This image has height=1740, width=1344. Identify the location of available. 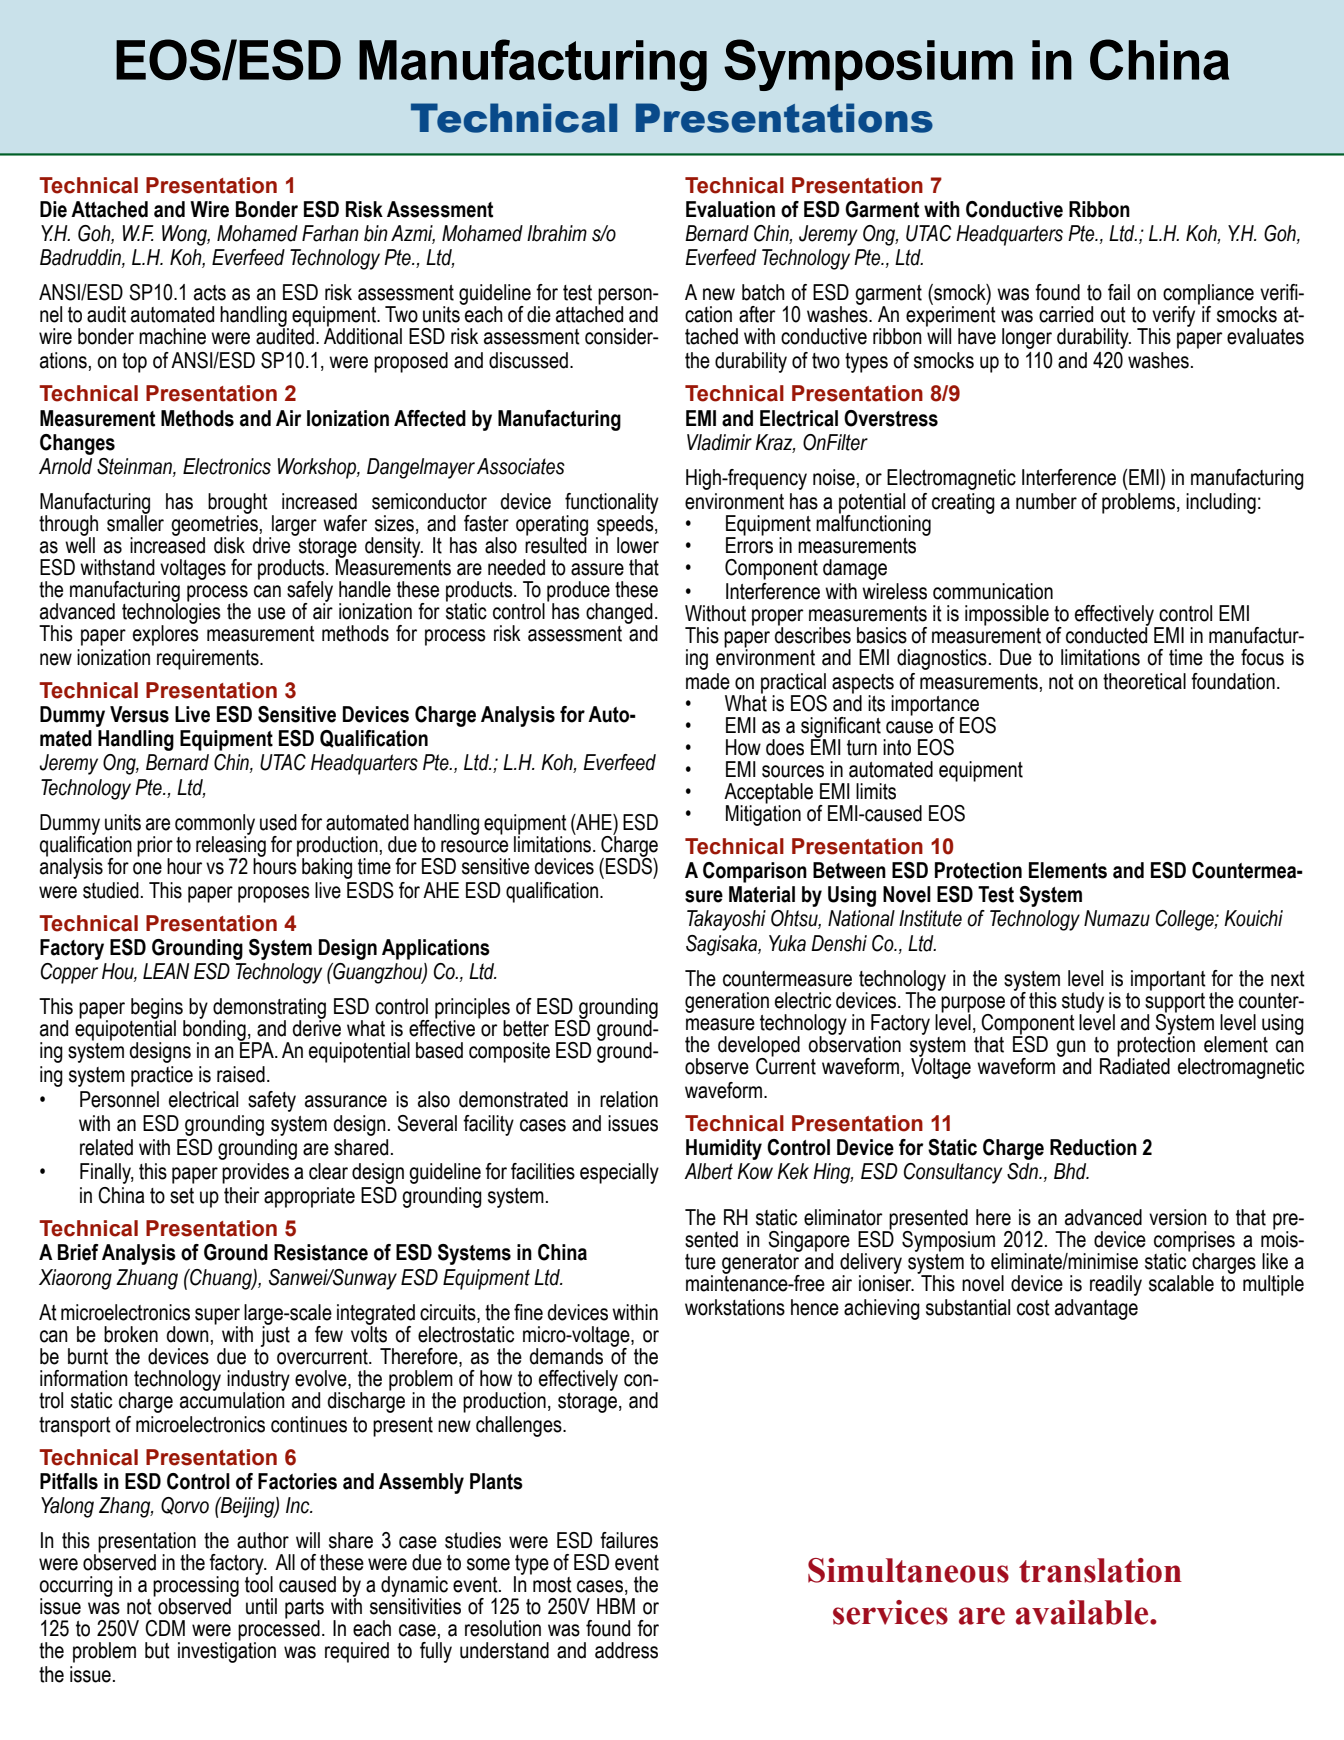
(1083, 1612).
